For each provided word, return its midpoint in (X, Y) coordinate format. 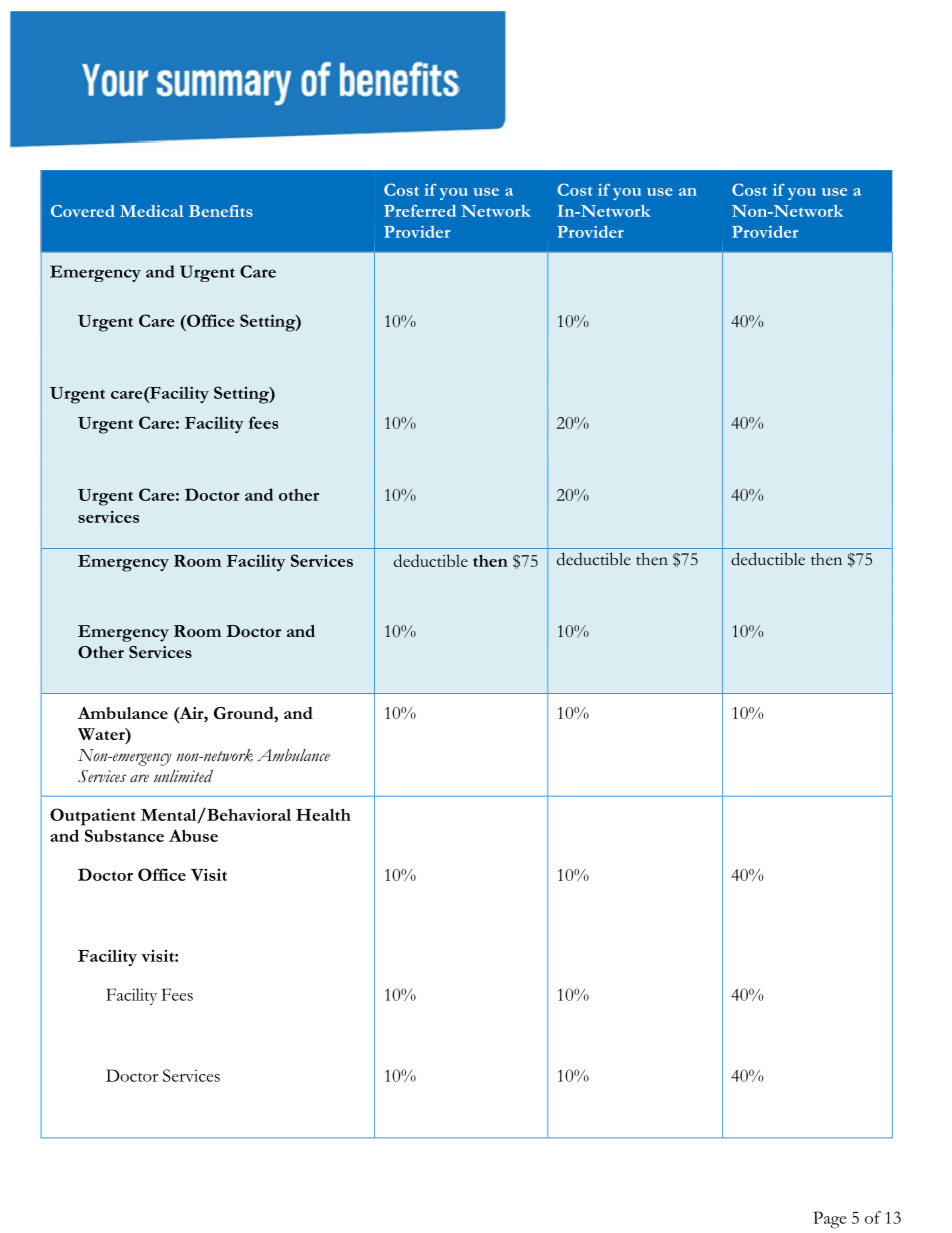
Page (829, 1220)
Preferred (420, 210)
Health (323, 814)
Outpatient (93, 817)
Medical (152, 211)
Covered (83, 211)
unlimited (183, 776)
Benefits (221, 211)
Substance (124, 835)
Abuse (193, 835)
